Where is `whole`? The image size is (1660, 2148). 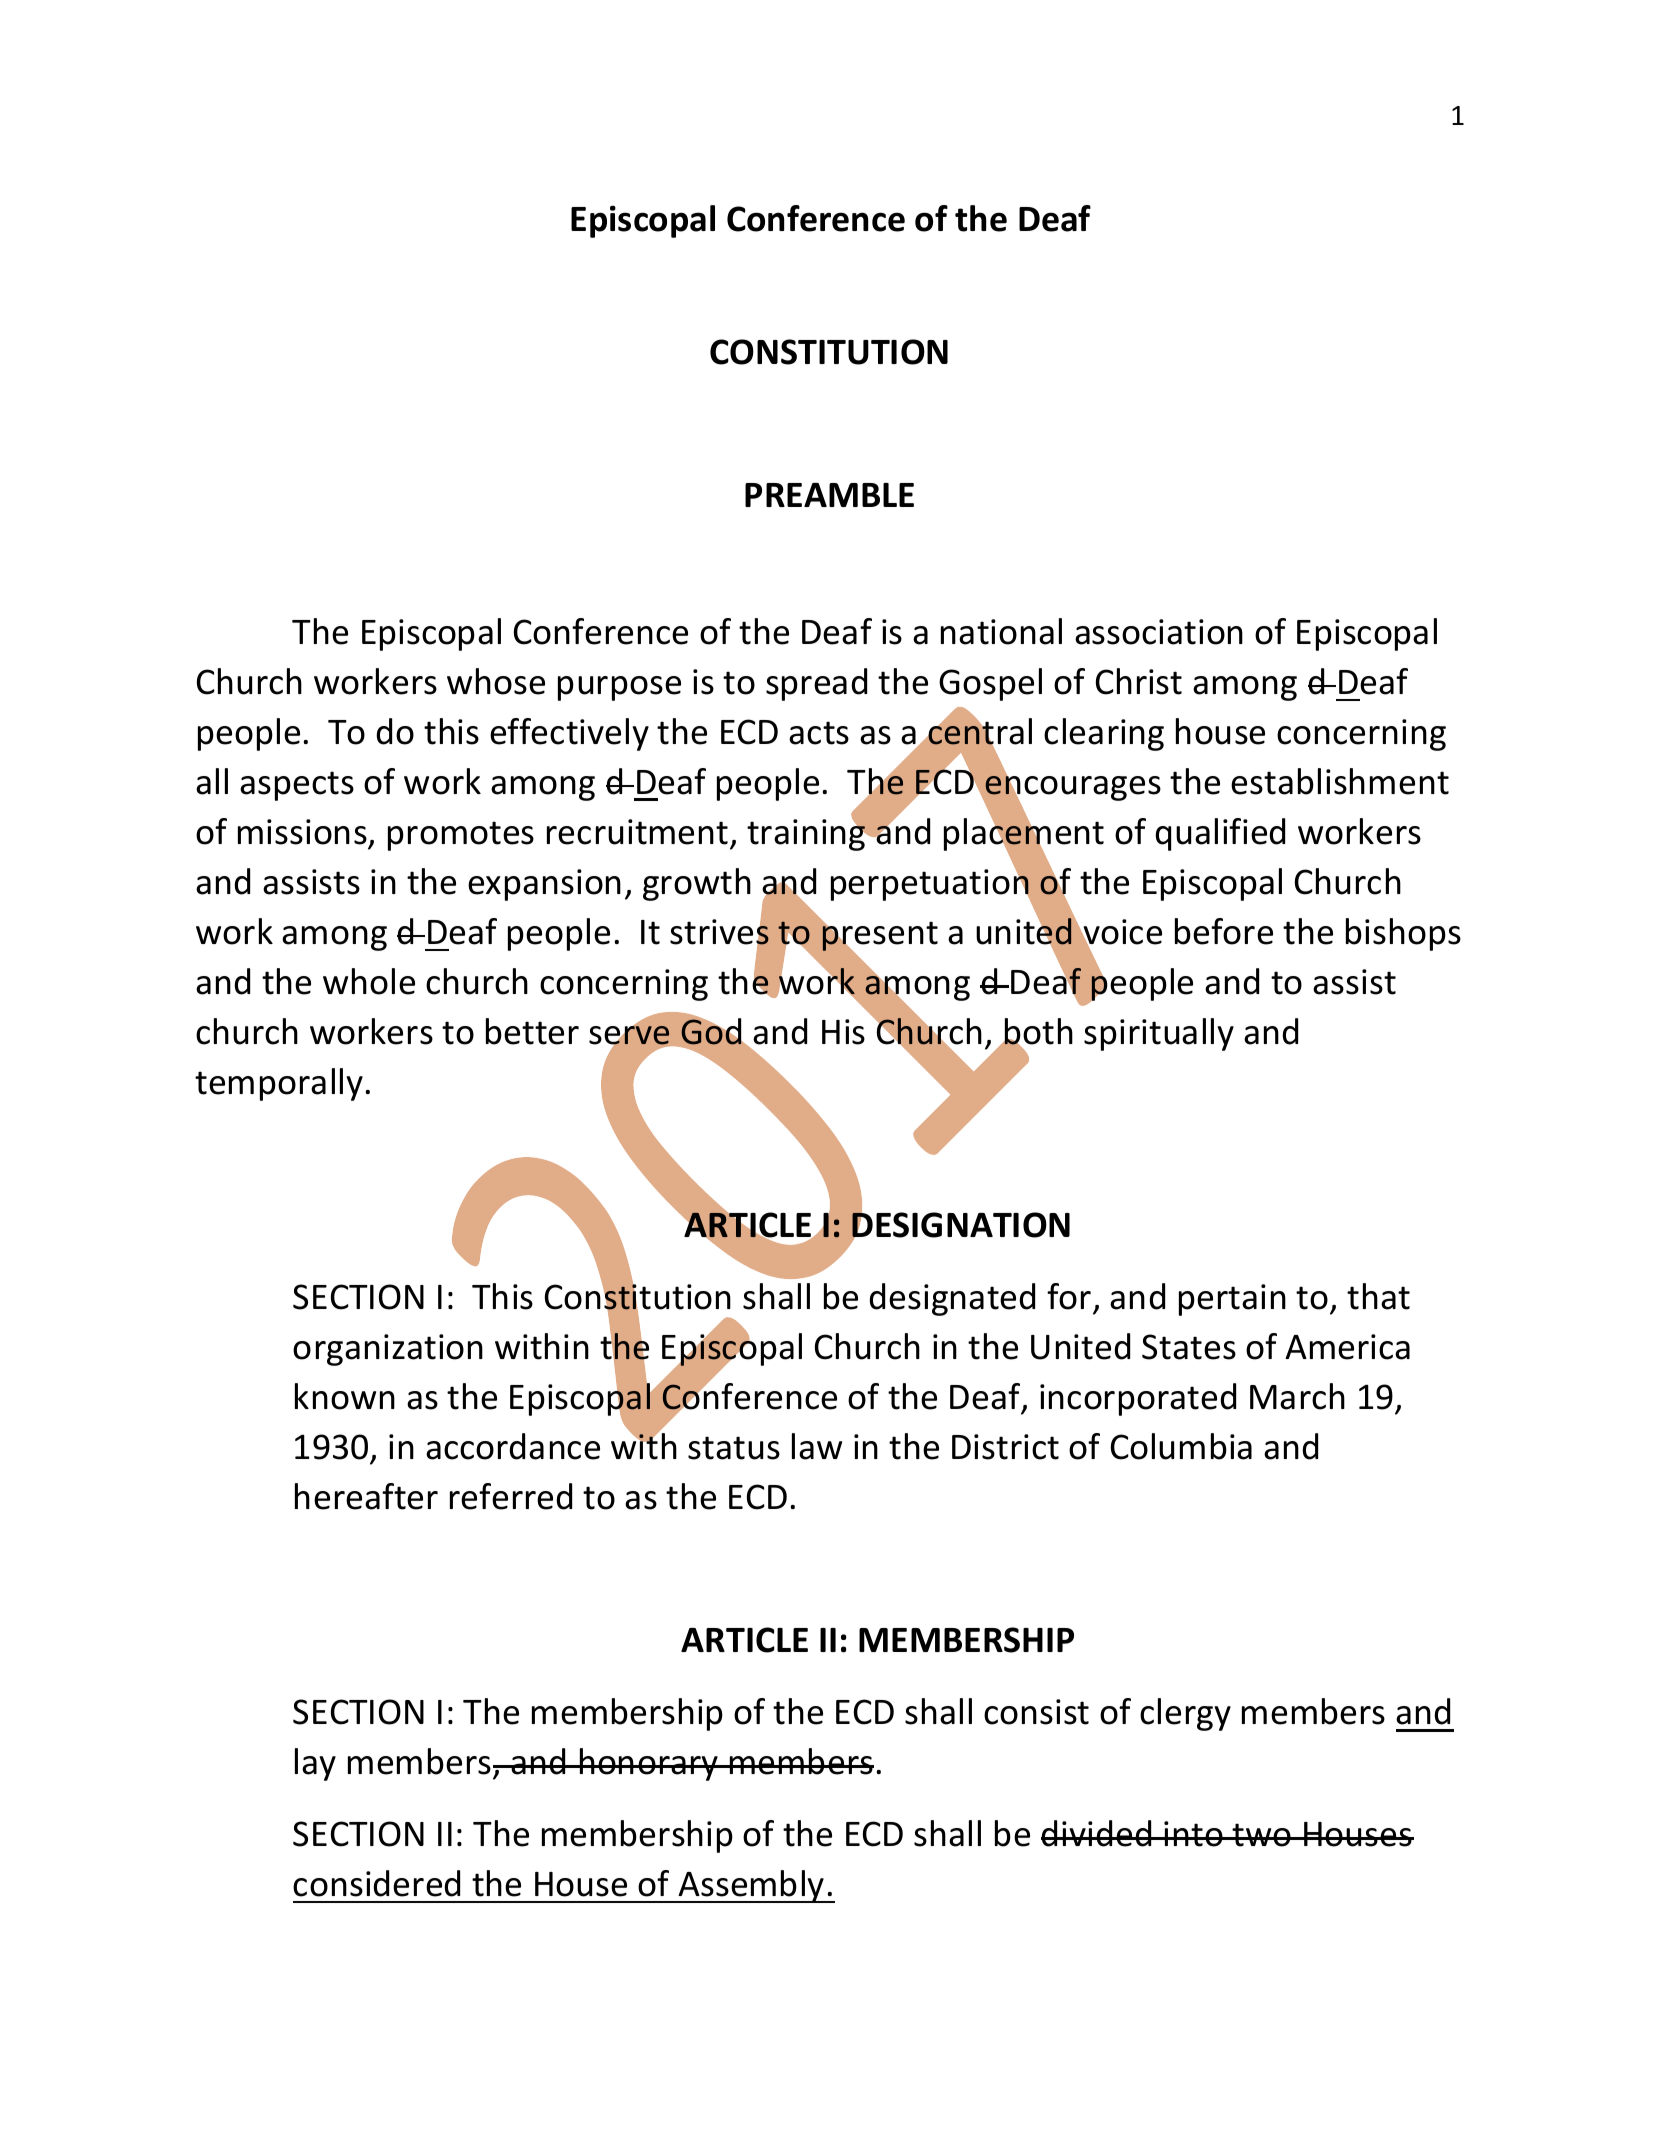
whole is located at coordinates (369, 981).
